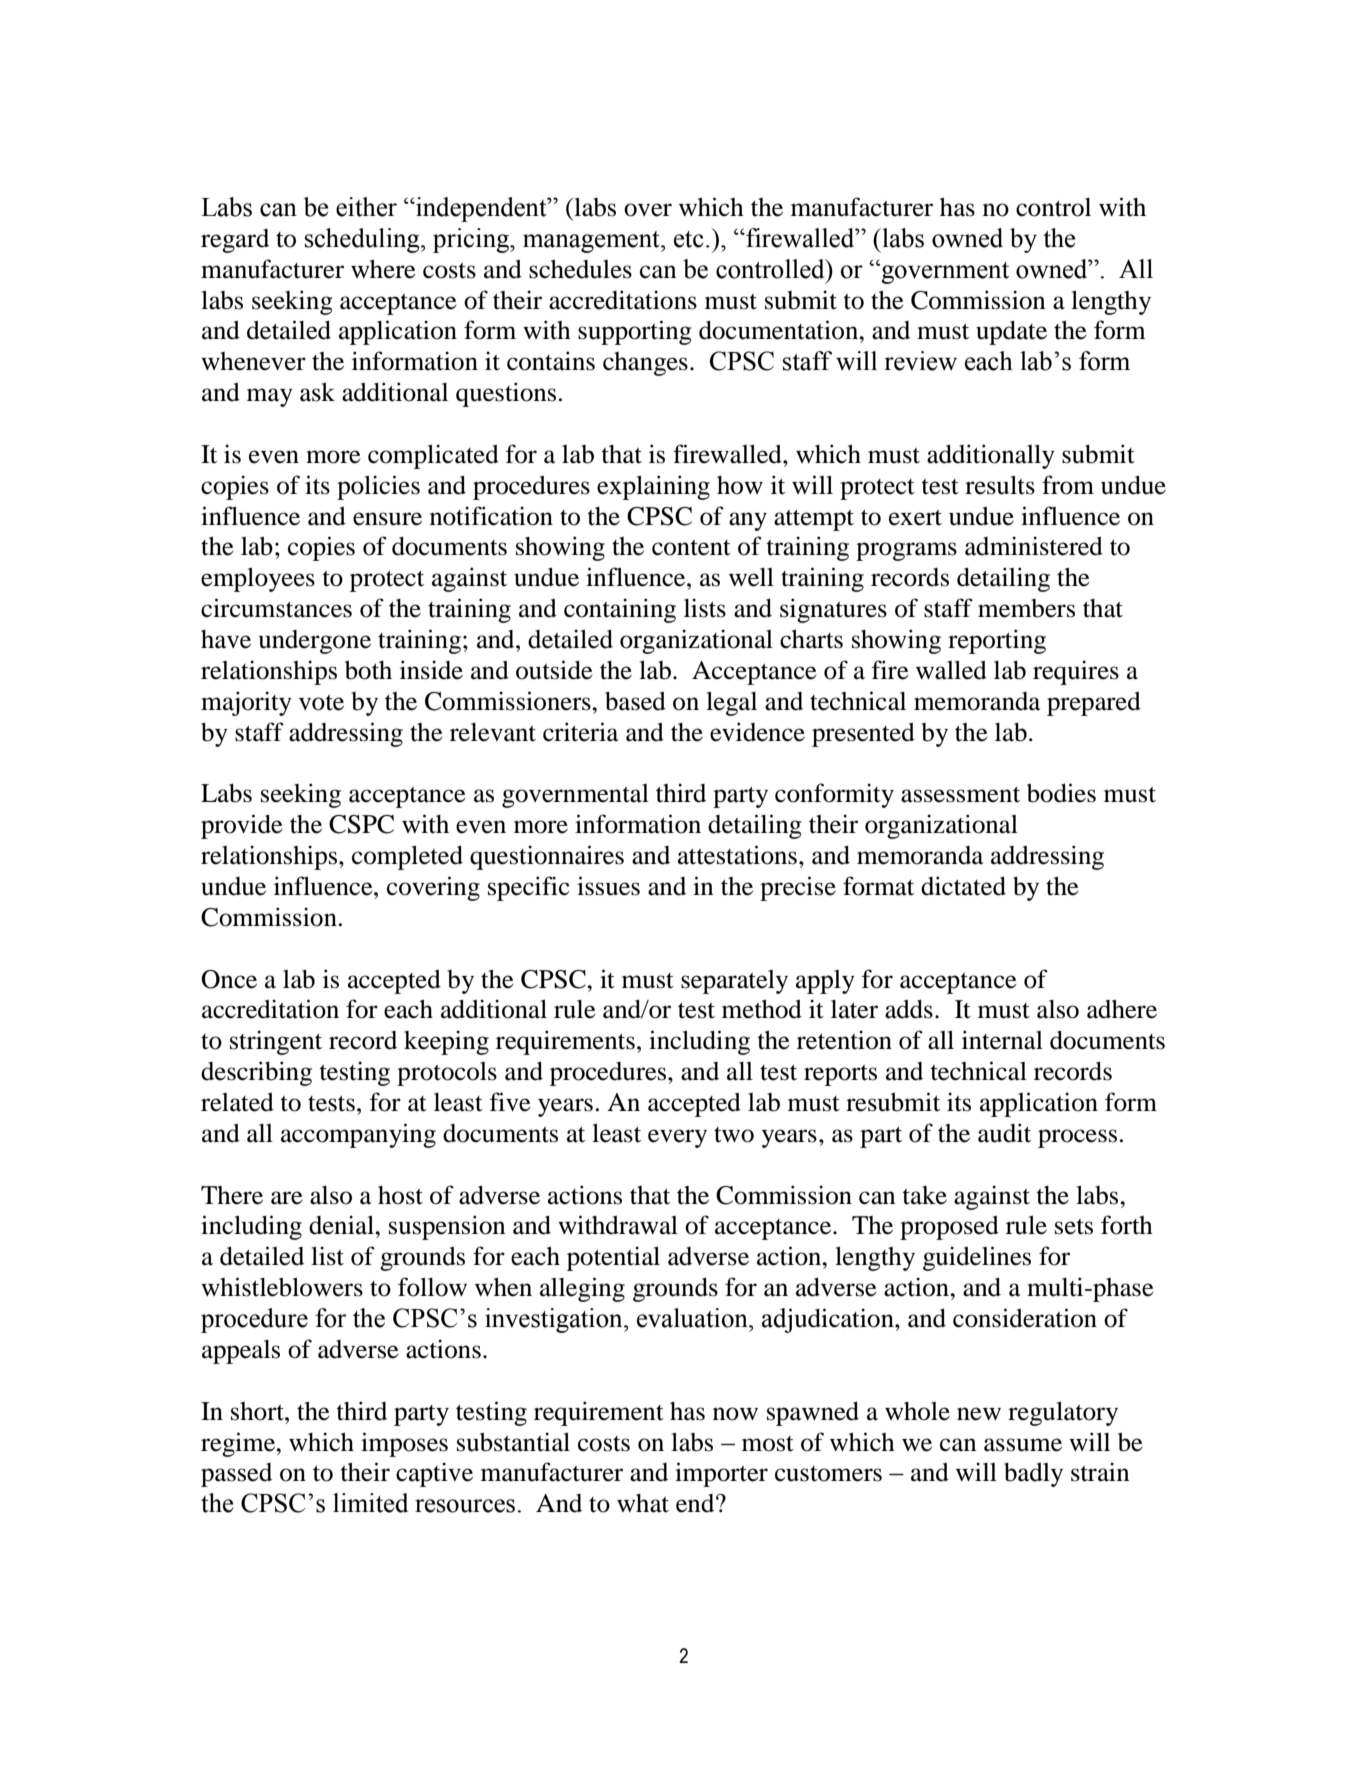 The height and width of the screenshot is (1771, 1368). Describe the element at coordinates (1011, 333) in the screenshot. I see `update` at that location.
